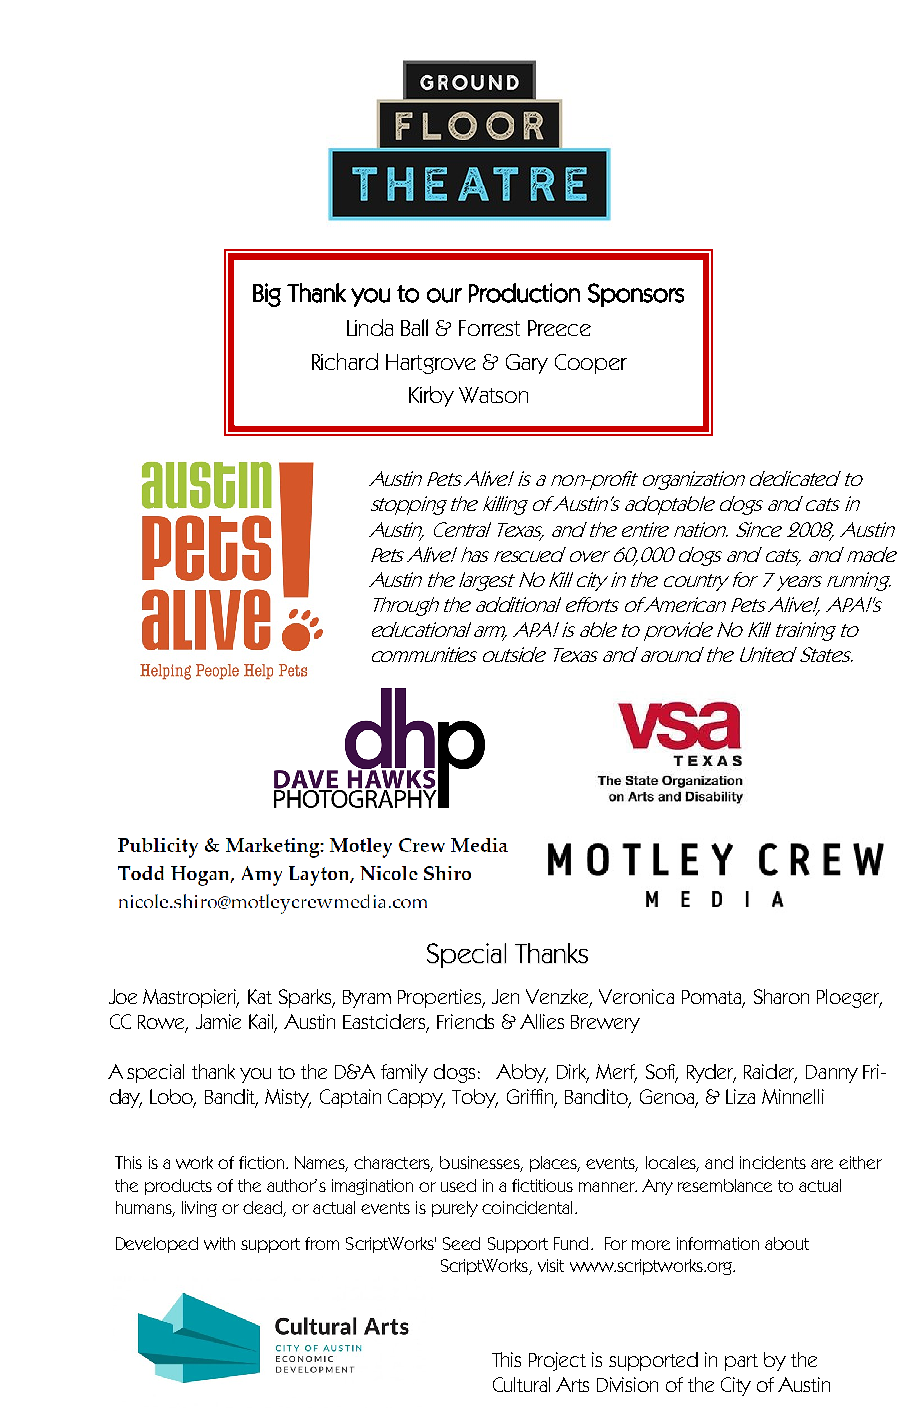 The image size is (922, 1425). What do you see at coordinates (345, 361) in the screenshot?
I see `Richard` at bounding box center [345, 361].
